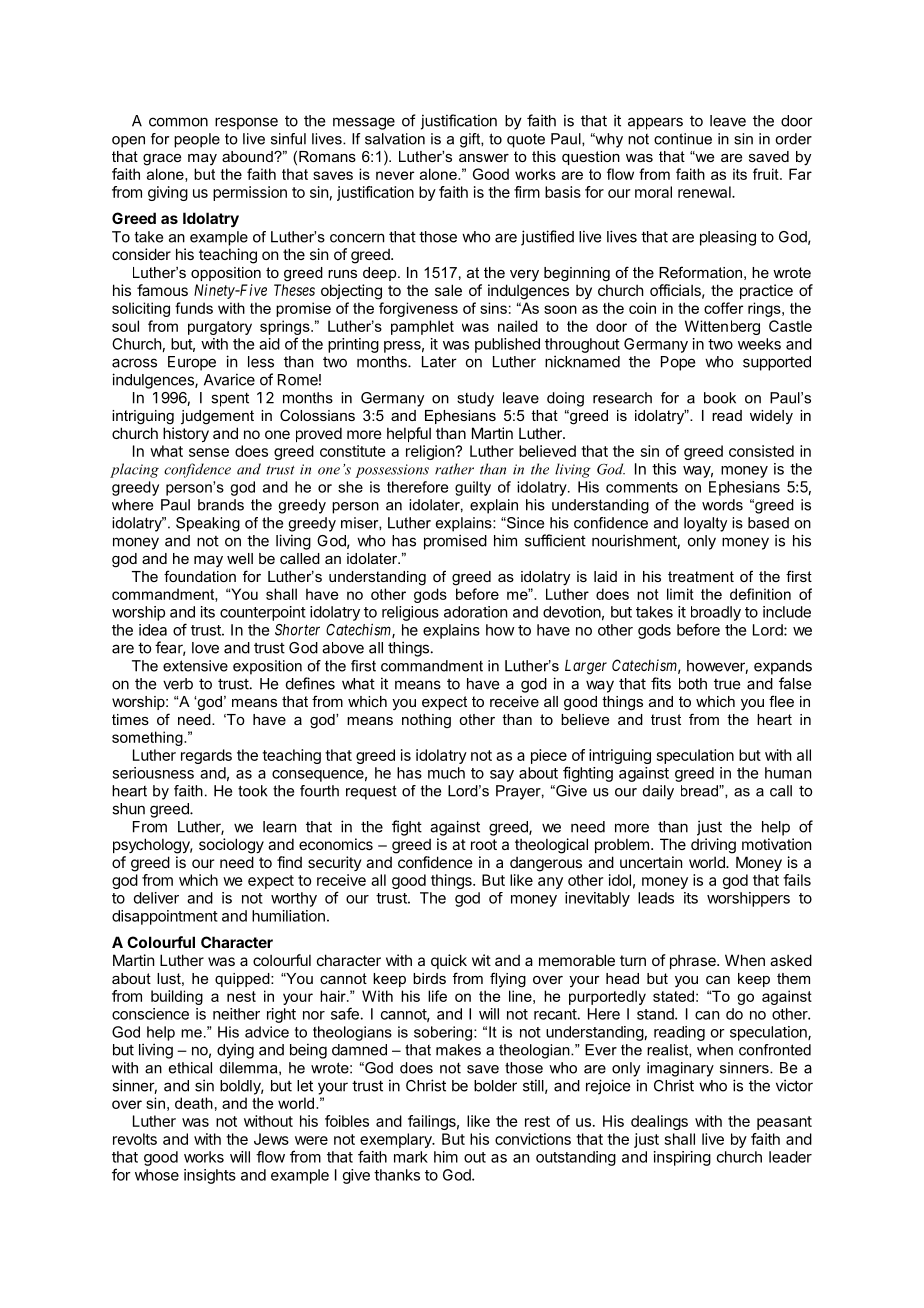  I want to click on people, so click(197, 140).
